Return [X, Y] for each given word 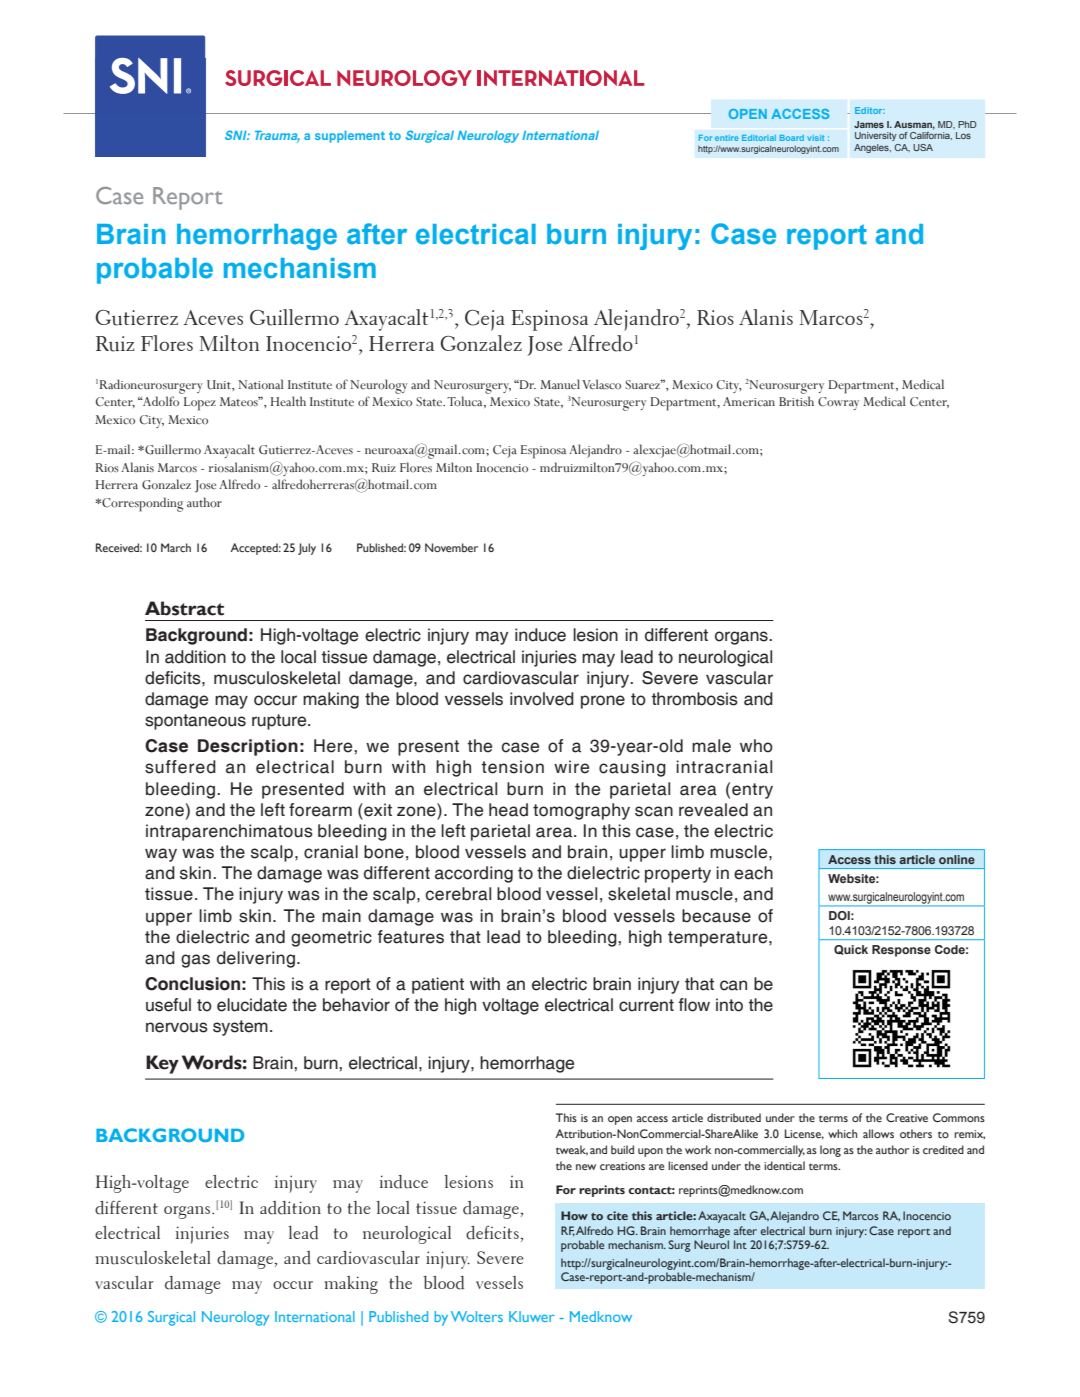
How [574, 1215]
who [756, 746]
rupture [280, 722]
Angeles [872, 148]
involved [542, 699]
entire [727, 138]
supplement [350, 136]
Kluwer [532, 1316]
